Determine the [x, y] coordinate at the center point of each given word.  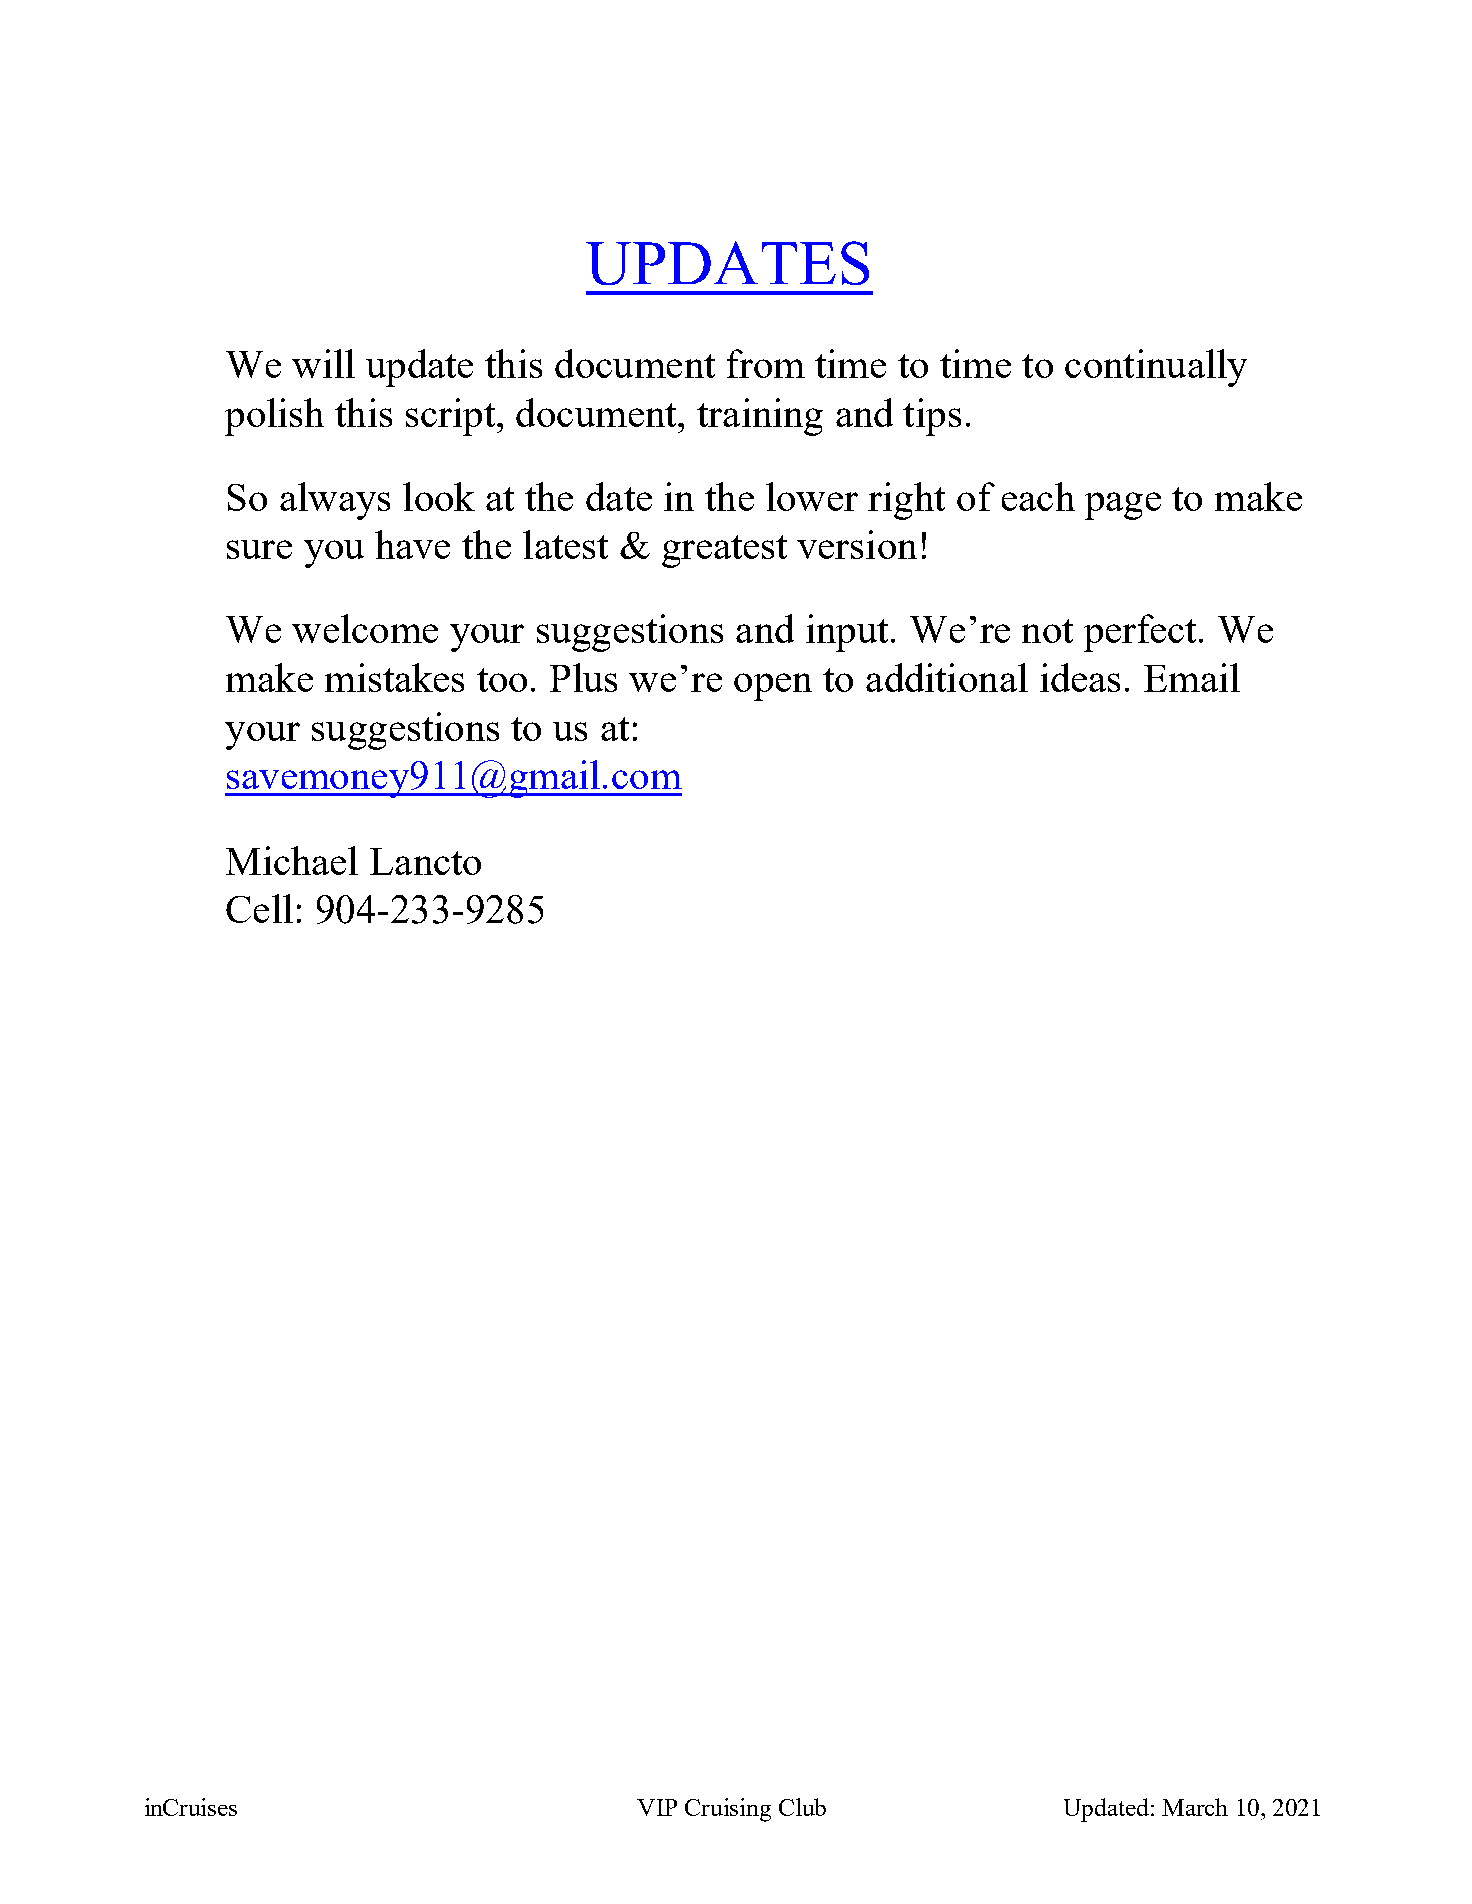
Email [1192, 677]
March [1195, 1807]
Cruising [728, 1810]
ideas [1080, 677]
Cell [259, 908]
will [323, 363]
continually [1156, 368]
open [773, 687]
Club [802, 1807]
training [760, 417]
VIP [657, 1807]
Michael [292, 860]
